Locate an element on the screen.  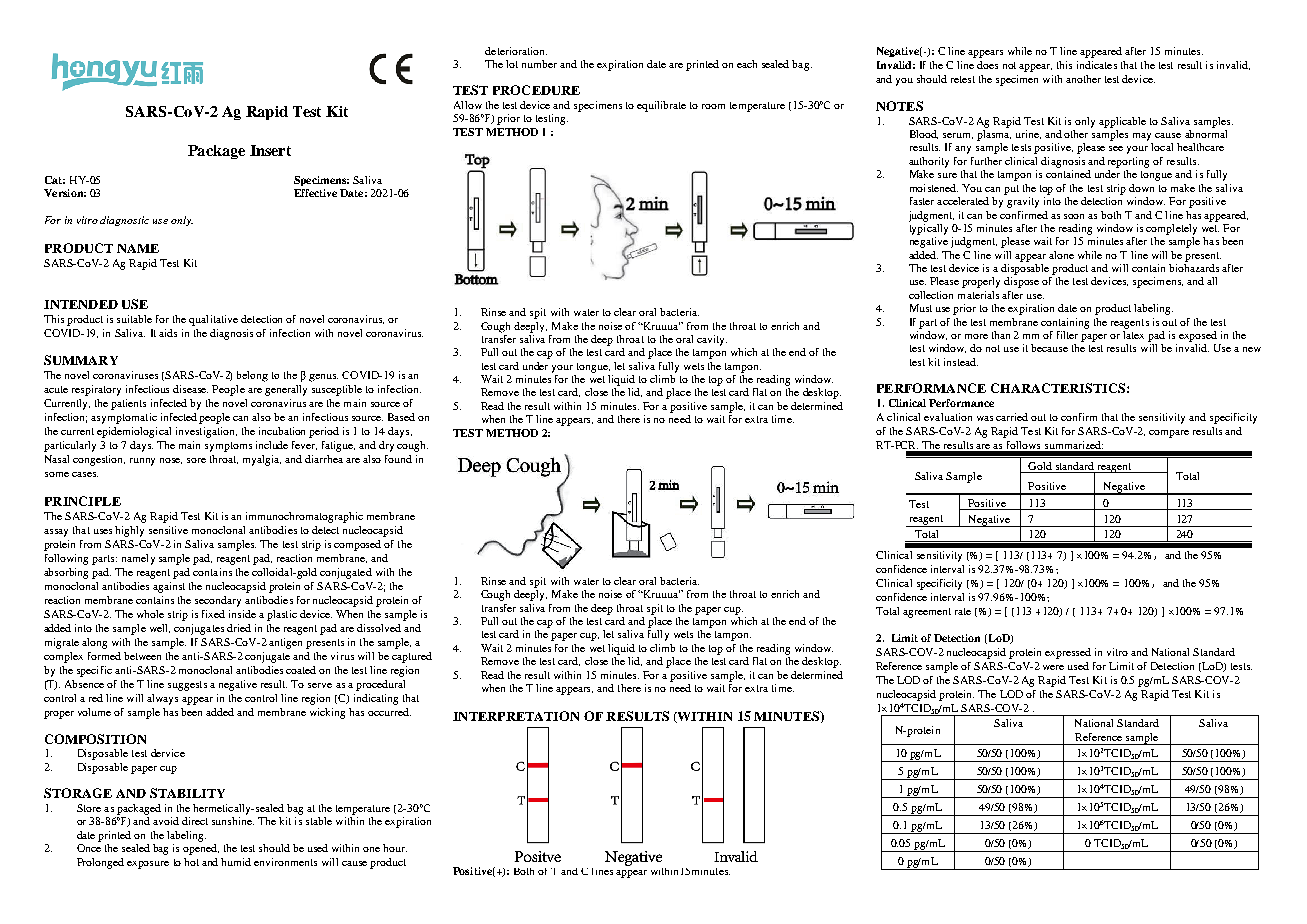
sore is located at coordinates (196, 460).
